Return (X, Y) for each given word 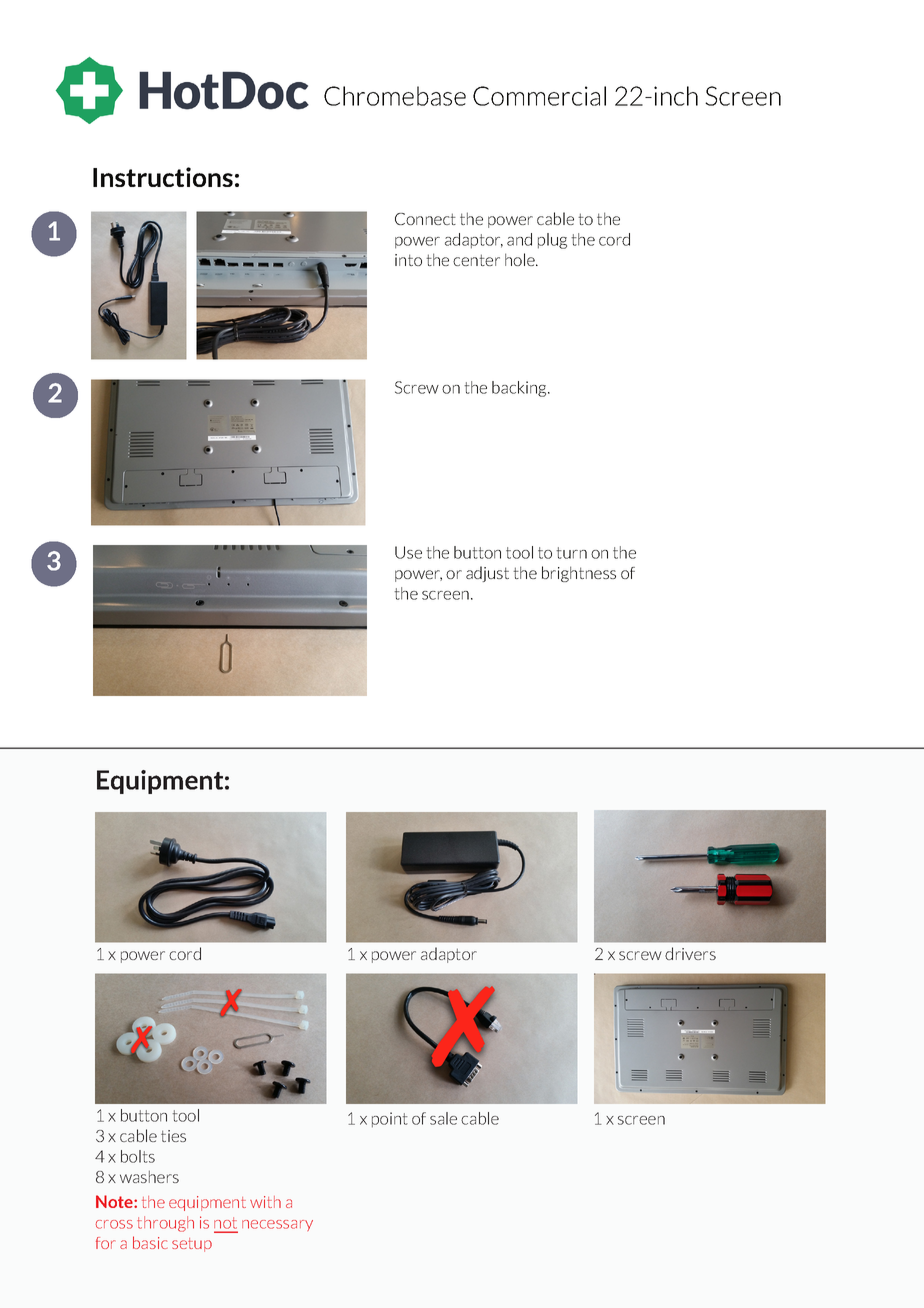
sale (443, 1118)
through (165, 1224)
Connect (425, 219)
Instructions (163, 177)
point (390, 1119)
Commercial (539, 96)
